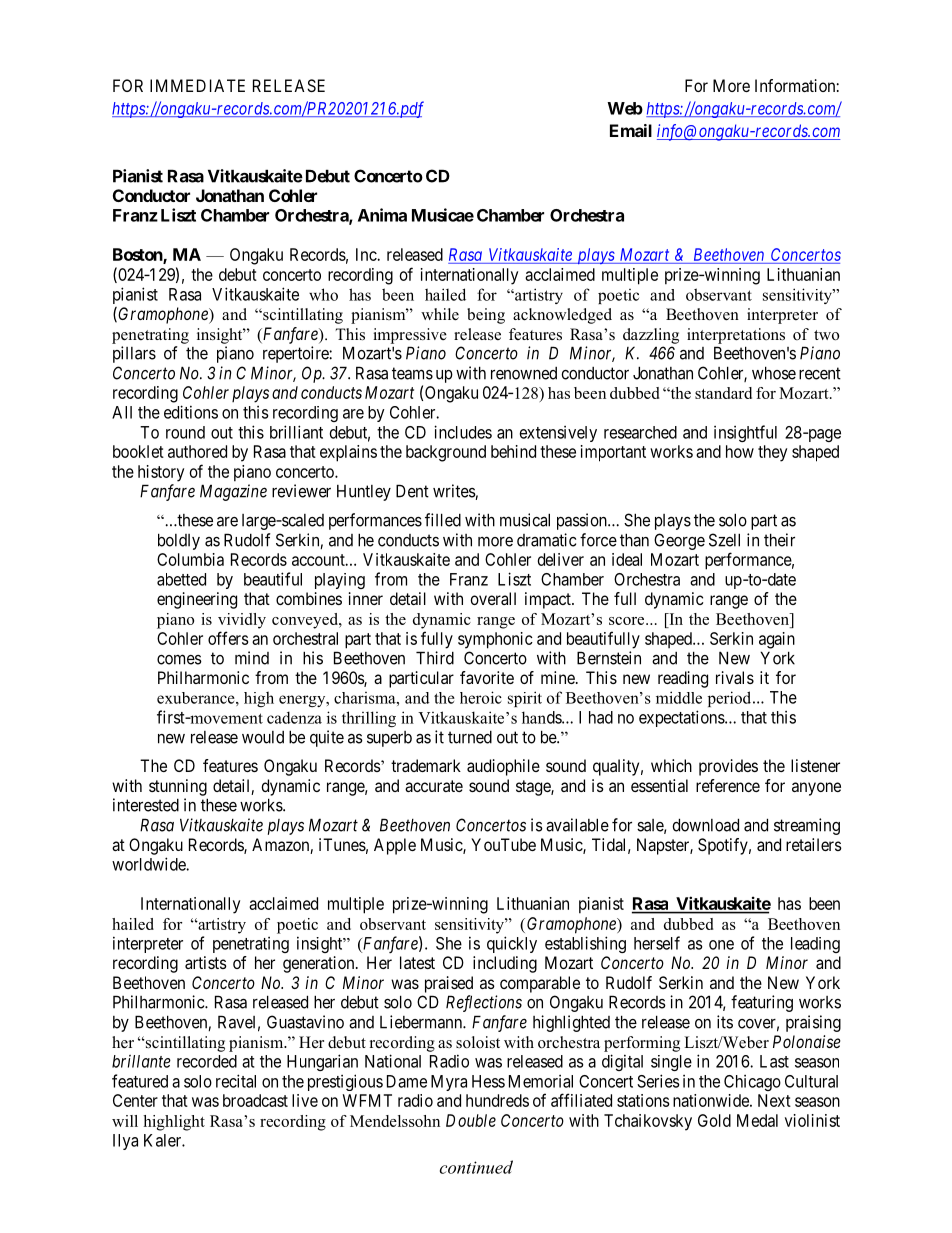 The image size is (952, 1233). I want to click on Double, so click(471, 1120).
